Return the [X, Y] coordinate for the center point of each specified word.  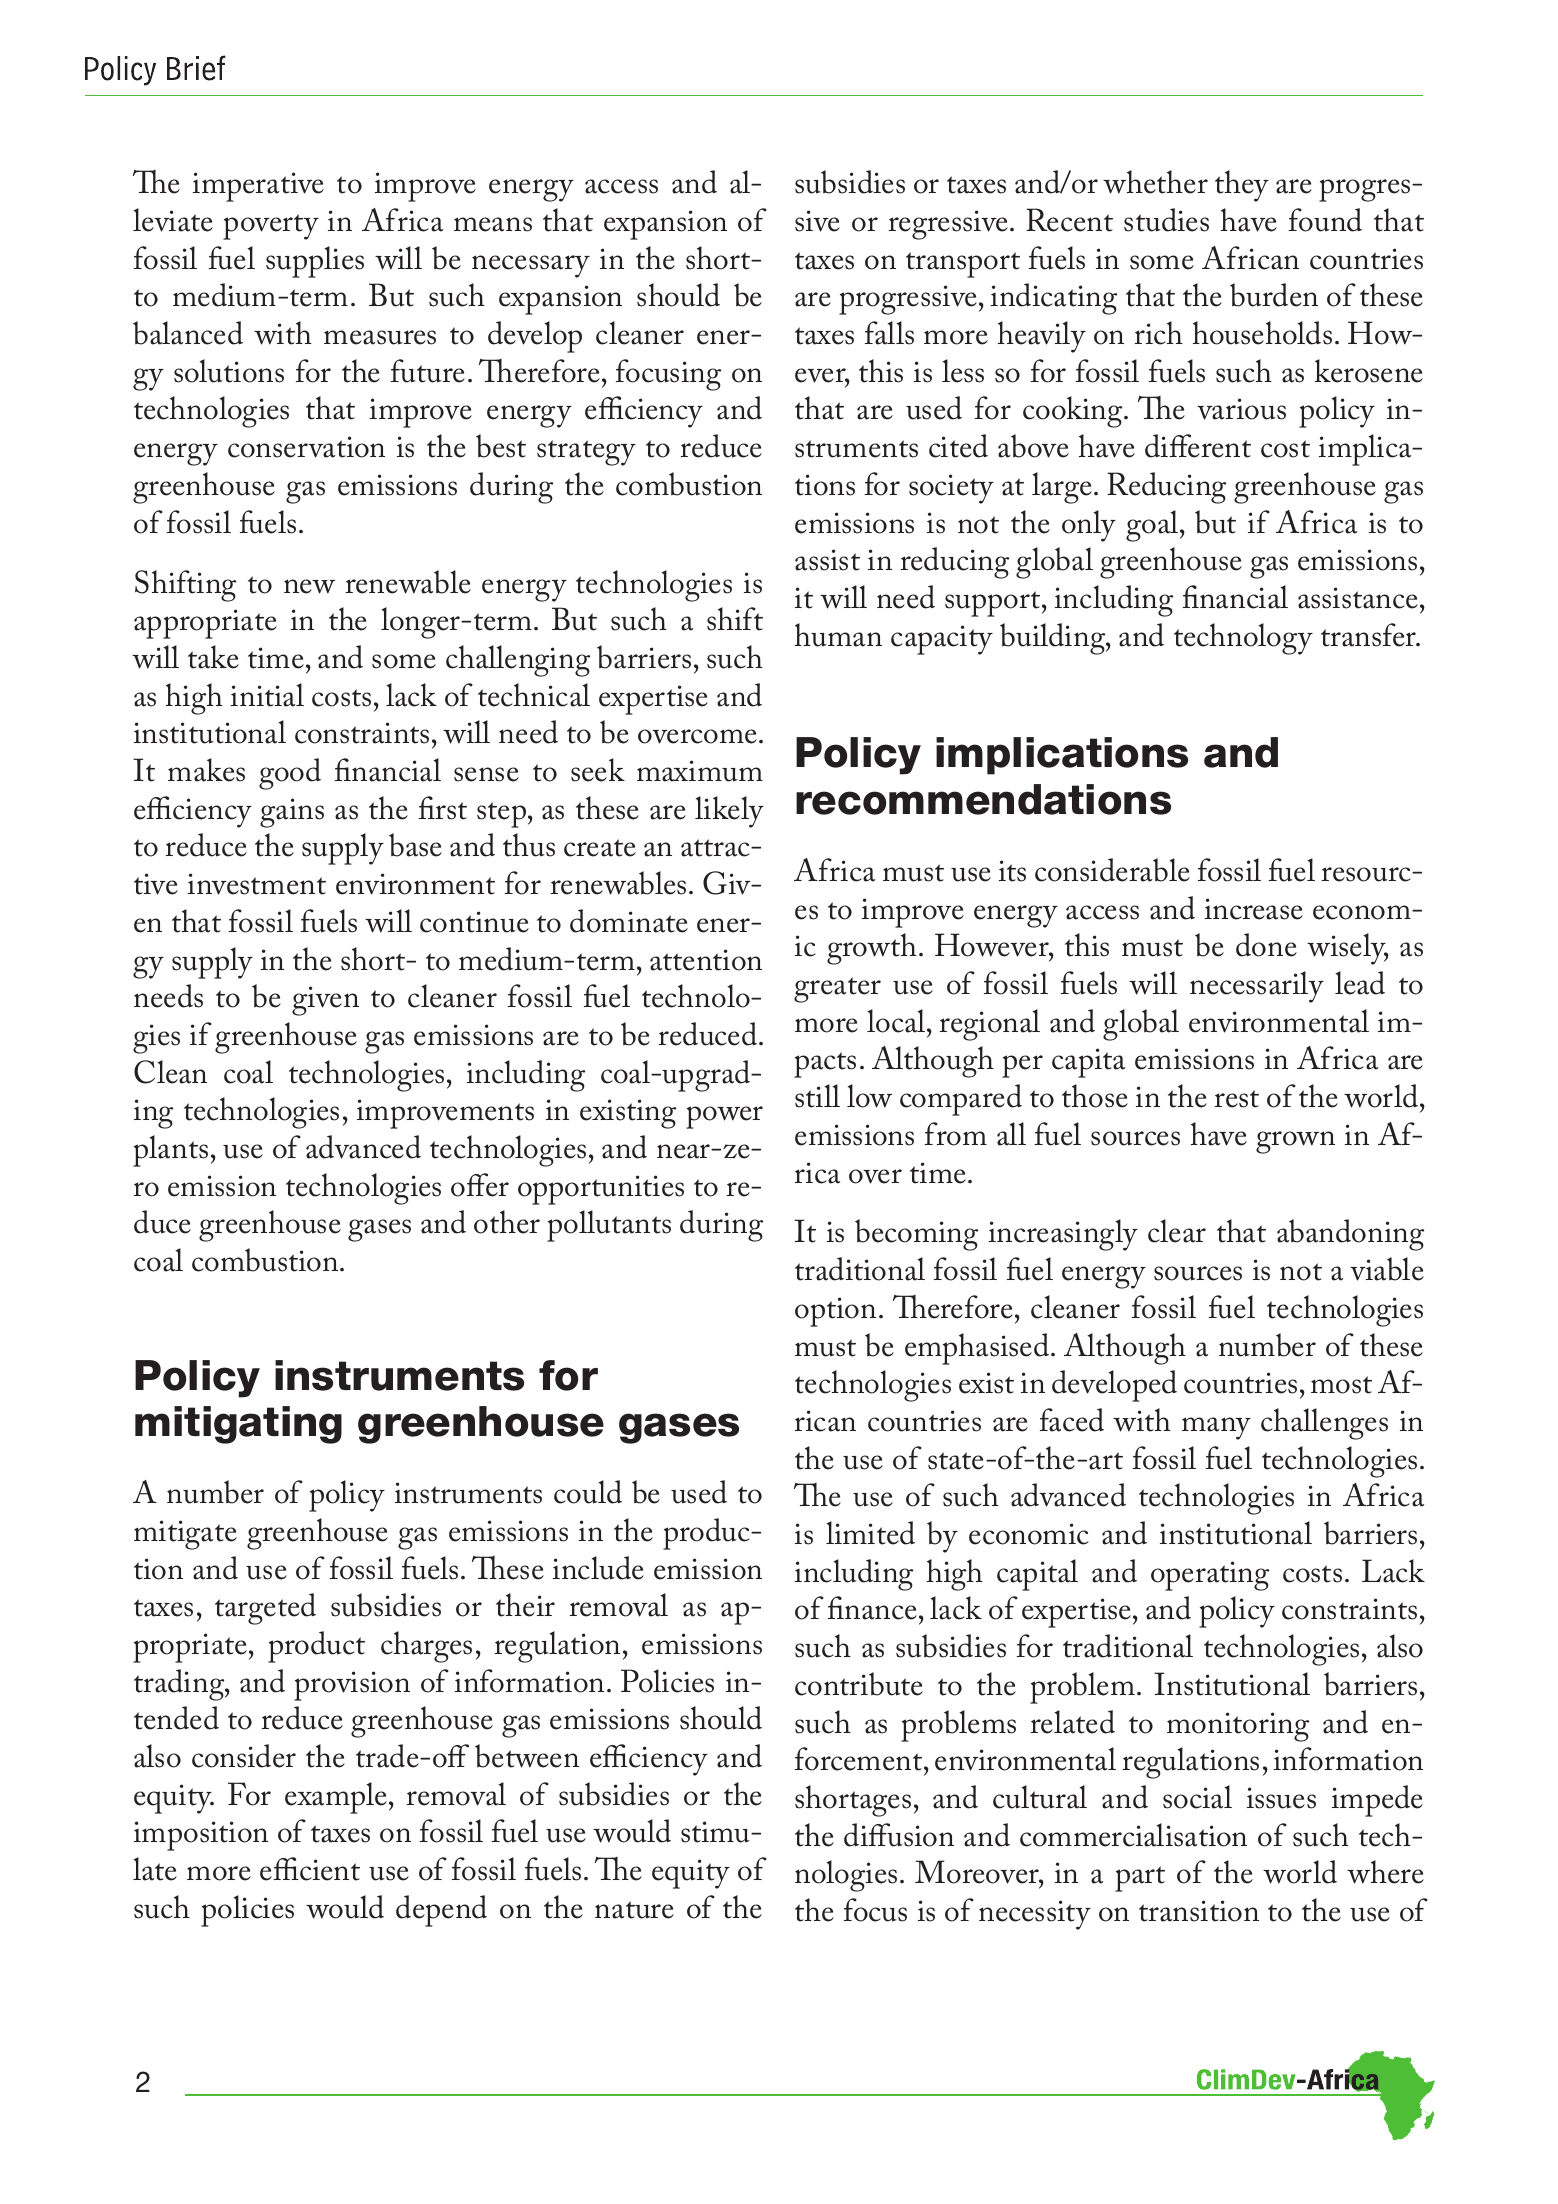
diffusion [899, 1835]
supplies [315, 262]
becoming [916, 1235]
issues [1281, 1798]
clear [1177, 1231]
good [290, 774]
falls [889, 333]
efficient [310, 1869]
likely [729, 812]
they [1242, 186]
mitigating [238, 1425]
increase [1254, 909]
